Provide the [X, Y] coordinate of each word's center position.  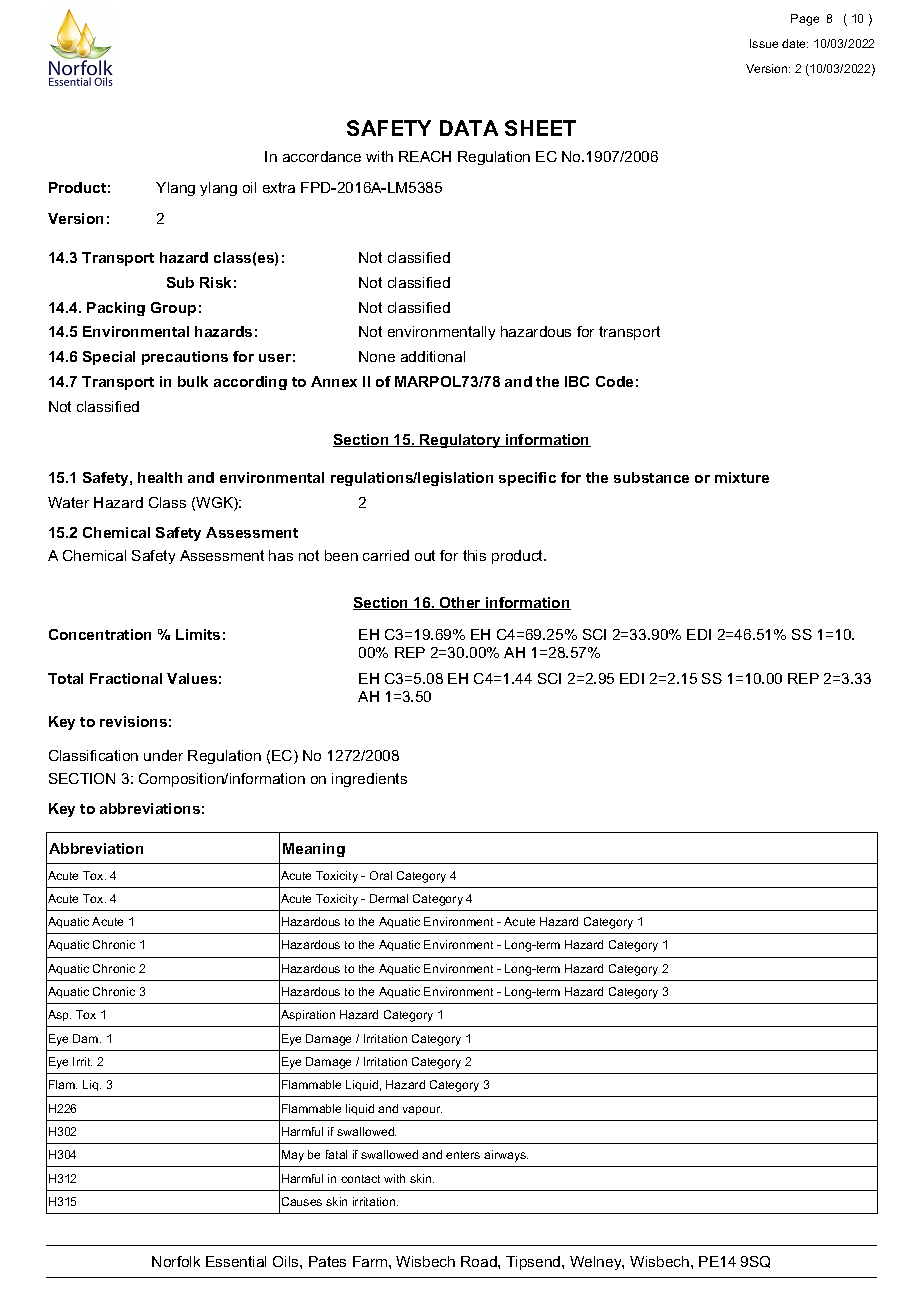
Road [480, 1261]
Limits [198, 634]
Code [614, 381]
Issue [764, 43]
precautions [185, 358]
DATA [469, 128]
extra [279, 187]
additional [433, 356]
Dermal [389, 898]
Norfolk [176, 1261]
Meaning [314, 850]
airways [506, 1156]
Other [461, 603]
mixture [742, 477]
